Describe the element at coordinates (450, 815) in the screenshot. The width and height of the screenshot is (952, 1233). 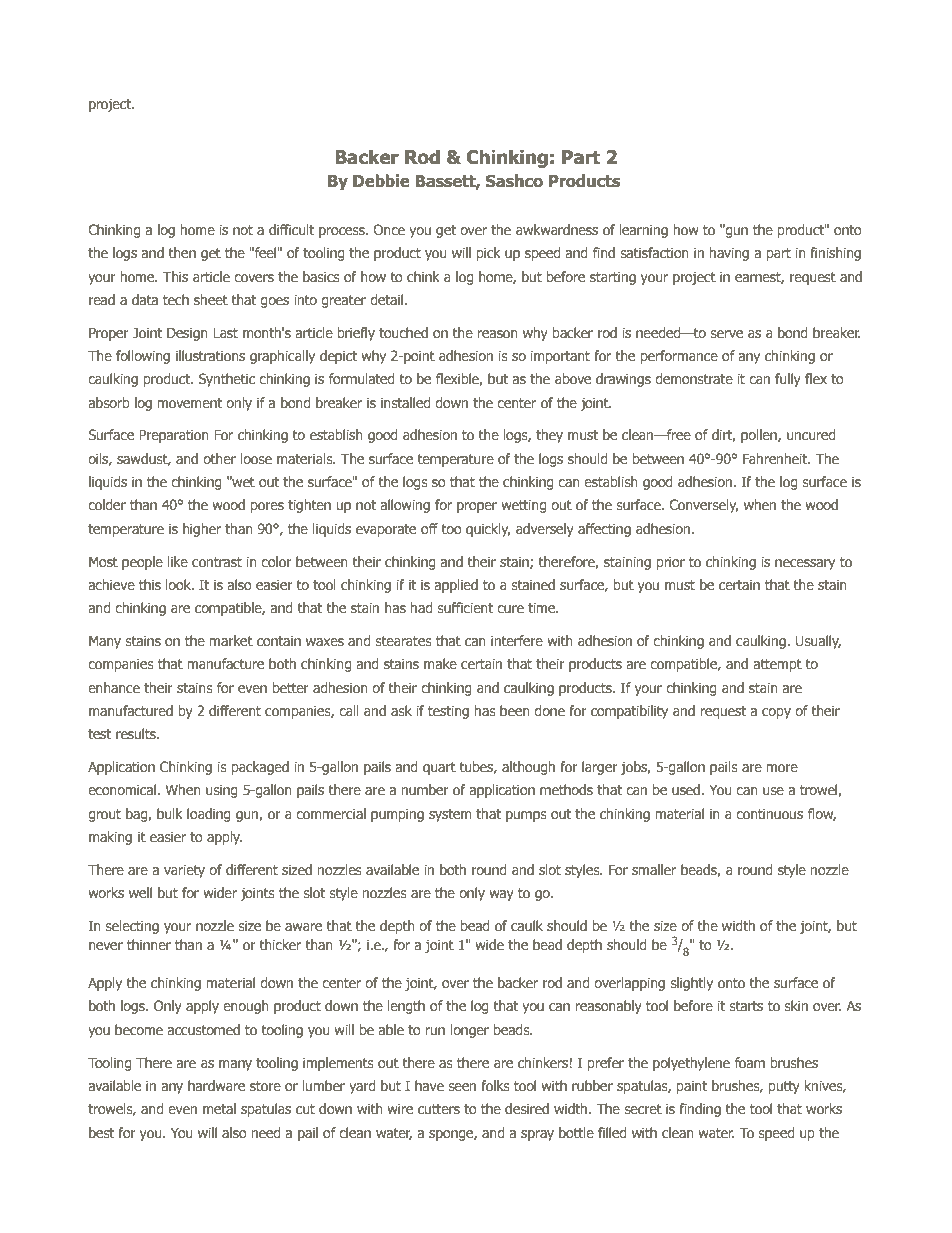
I see `system` at that location.
